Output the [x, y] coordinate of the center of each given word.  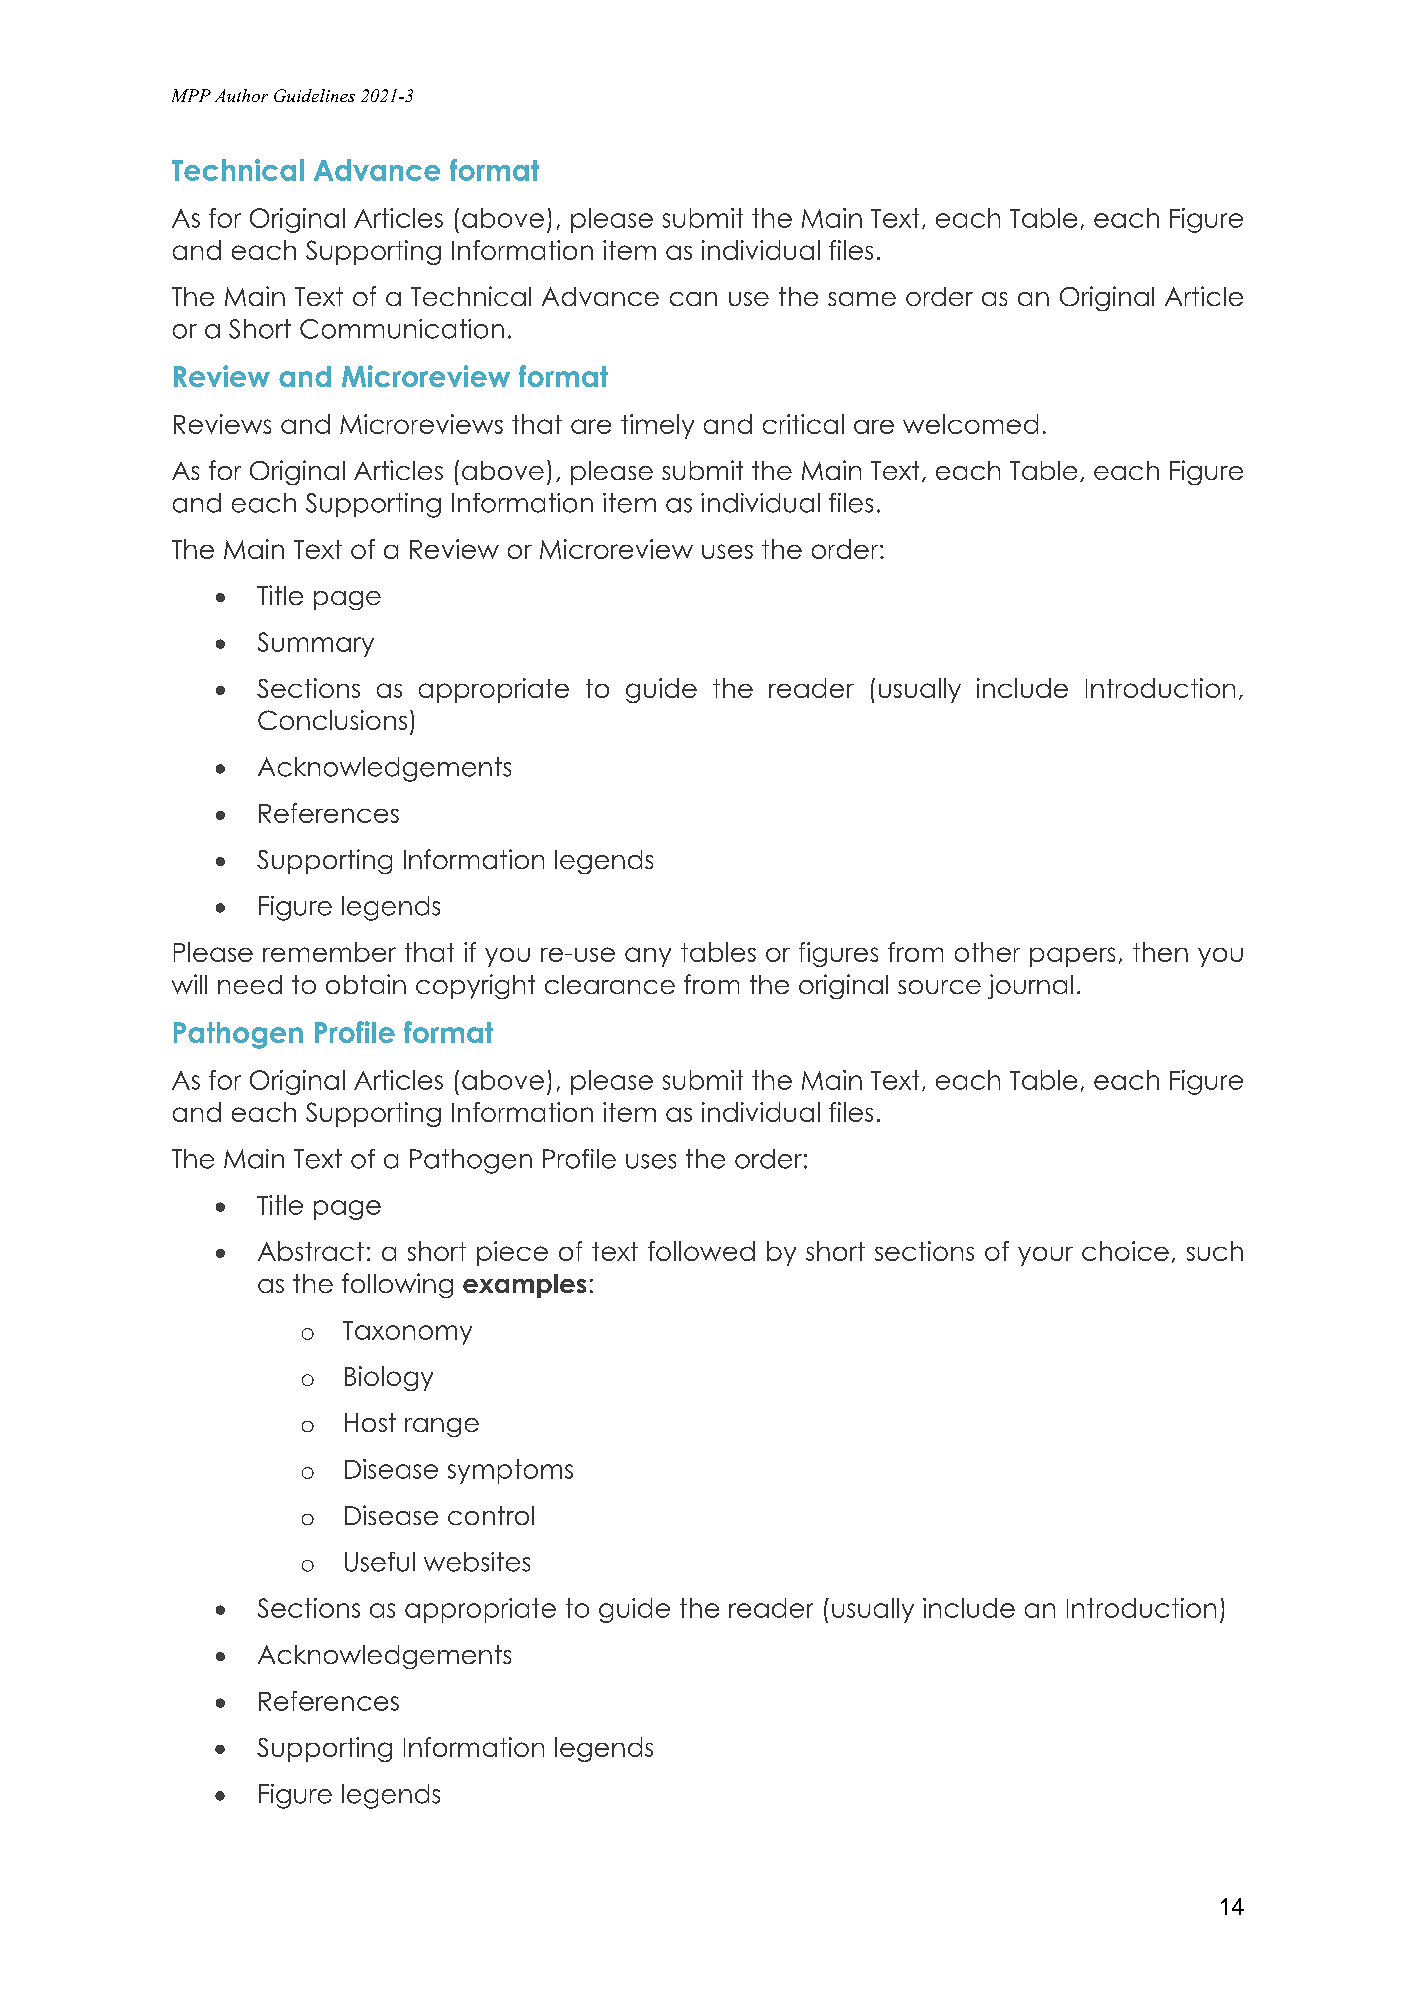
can [693, 299]
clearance [610, 984]
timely [657, 426]
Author [241, 95]
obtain [366, 984]
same [862, 299]
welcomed [970, 424]
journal [1030, 986]
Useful [380, 1562]
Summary [316, 644]
